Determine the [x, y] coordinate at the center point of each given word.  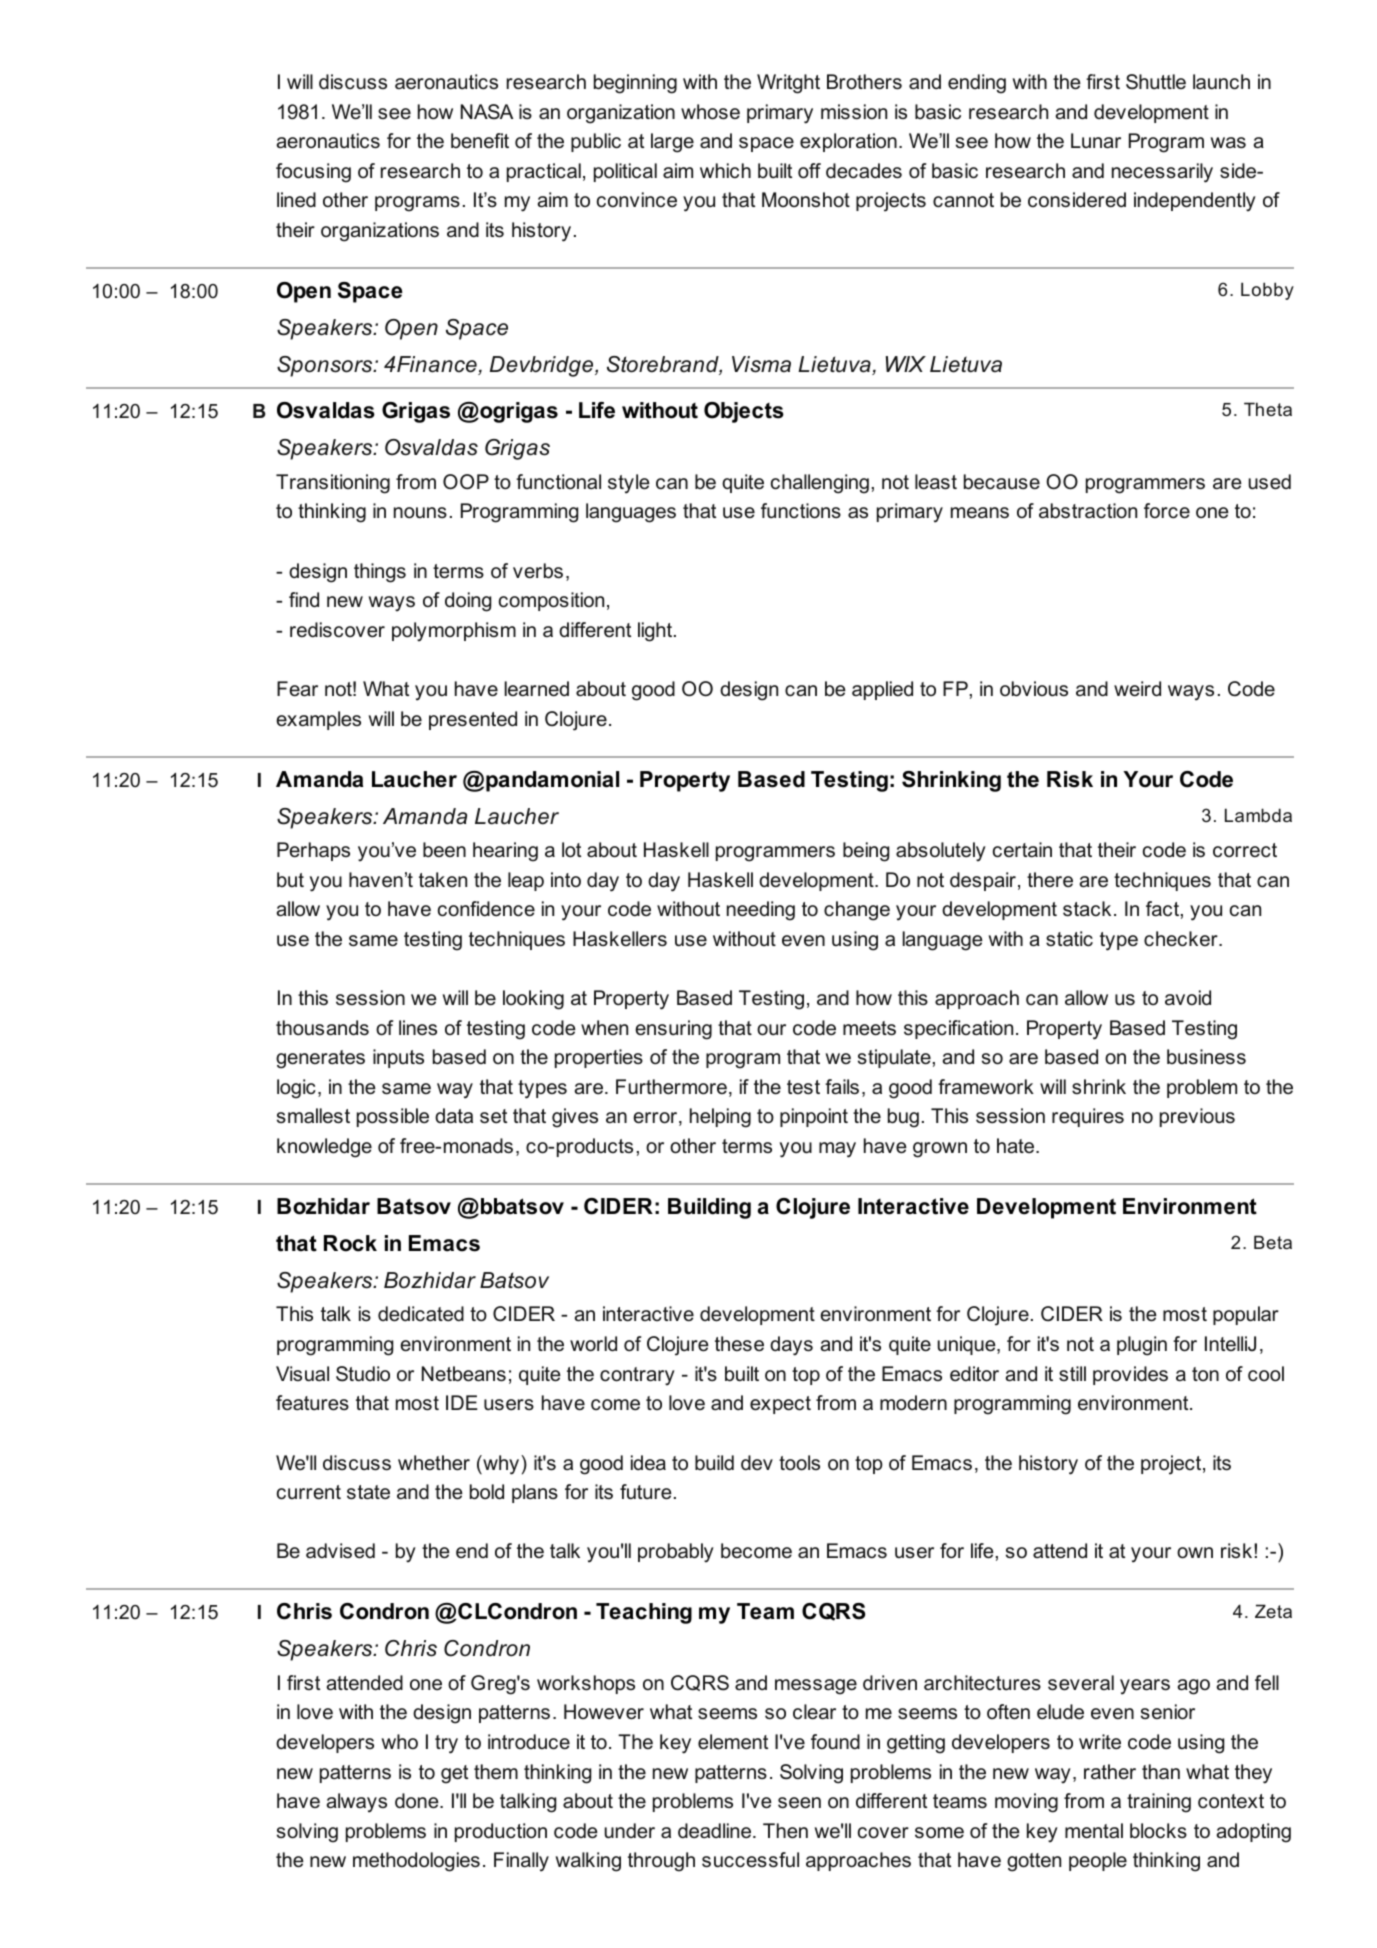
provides [1130, 1375]
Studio [363, 1374]
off [809, 171]
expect [780, 1405]
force [1167, 511]
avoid [1188, 998]
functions [801, 511]
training [1159, 1803]
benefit [480, 141]
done [418, 1801]
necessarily [1162, 173]
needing [761, 911]
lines [418, 1027]
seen [799, 1803]
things [380, 573]
